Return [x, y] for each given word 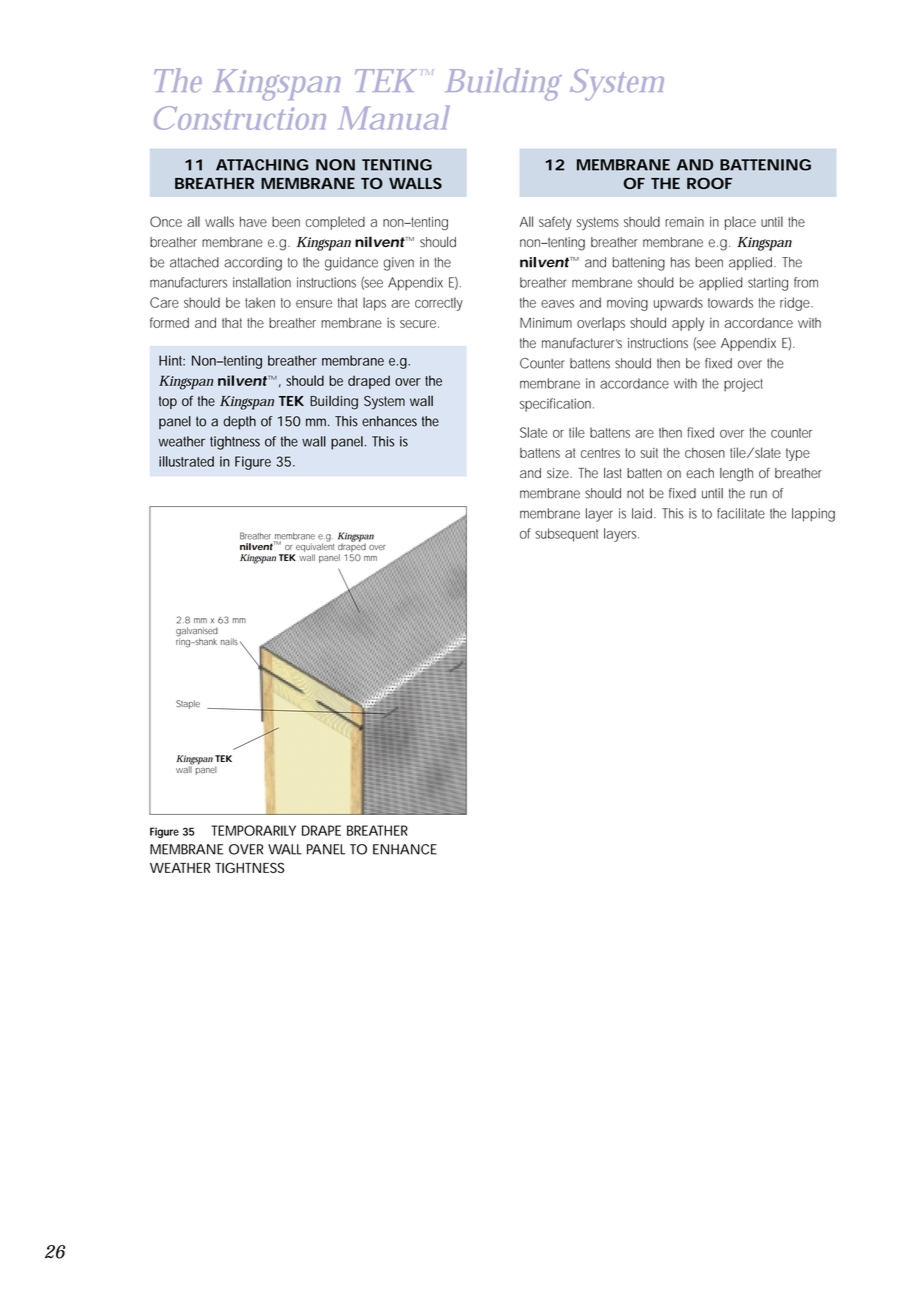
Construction [240, 118]
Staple [188, 704]
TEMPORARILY [253, 830]
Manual [394, 117]
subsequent [566, 535]
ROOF [709, 183]
